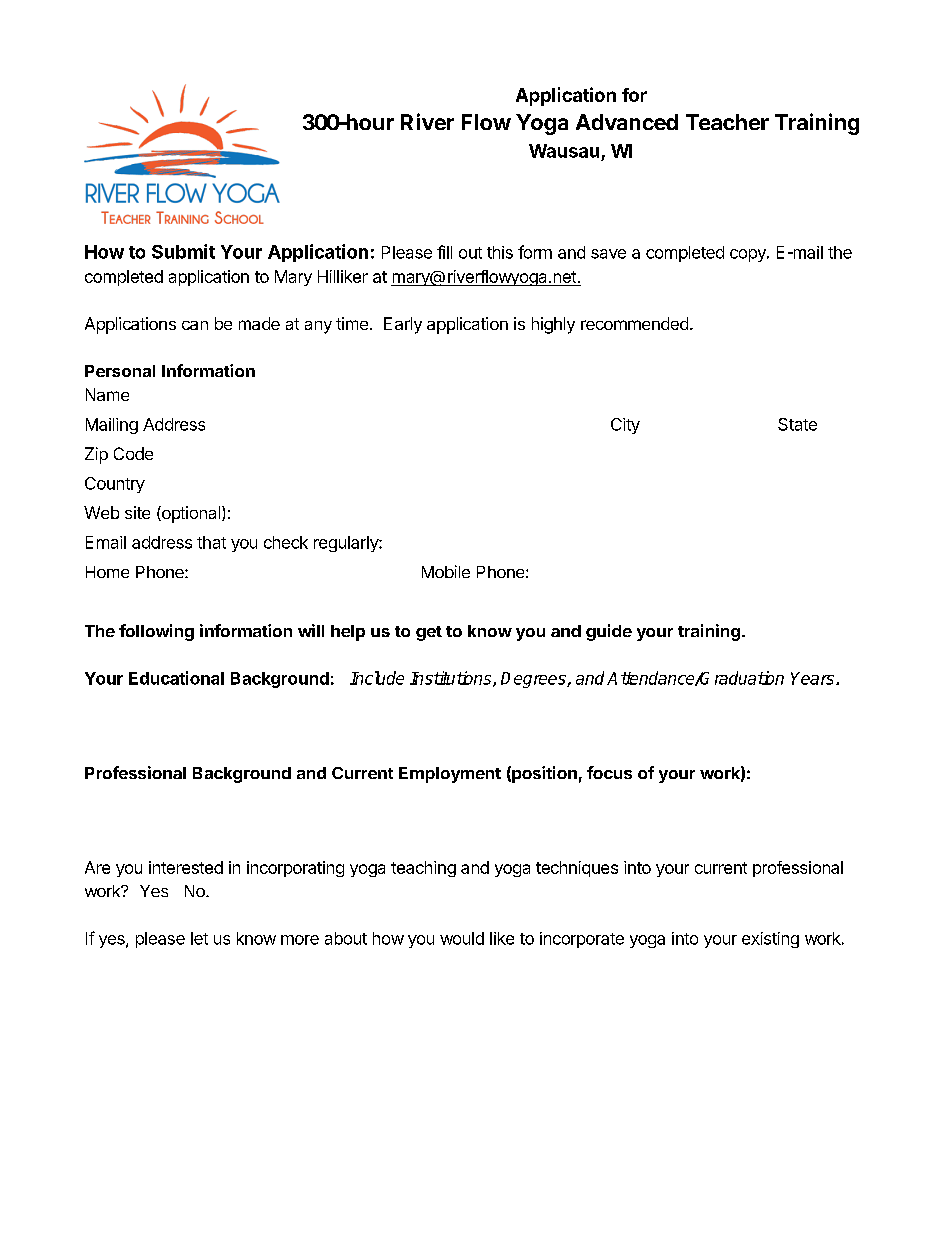 This image has height=1233, width=952. What do you see at coordinates (797, 424) in the image?
I see `State` at bounding box center [797, 424].
